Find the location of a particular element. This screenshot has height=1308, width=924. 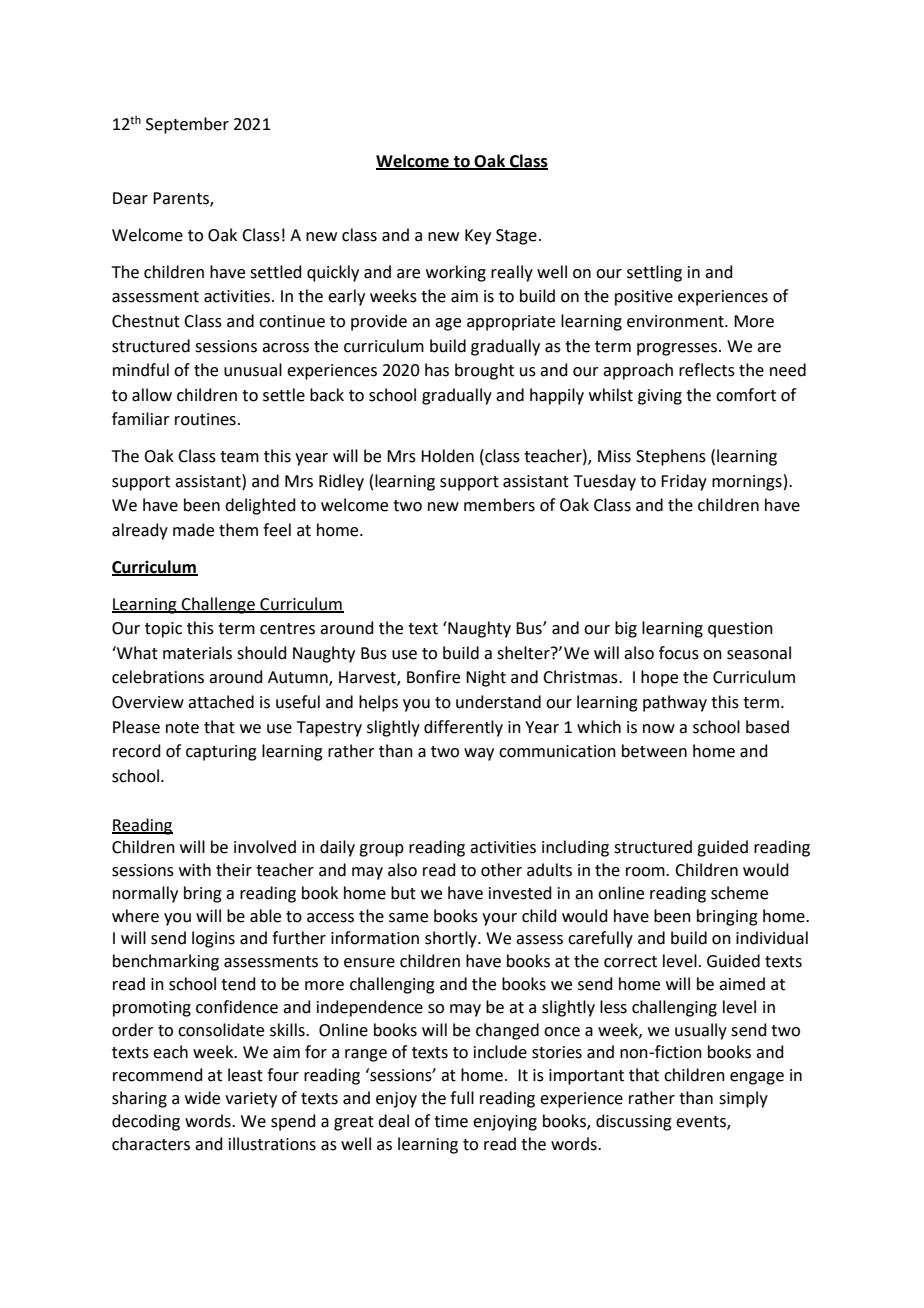

between is located at coordinates (654, 751).
